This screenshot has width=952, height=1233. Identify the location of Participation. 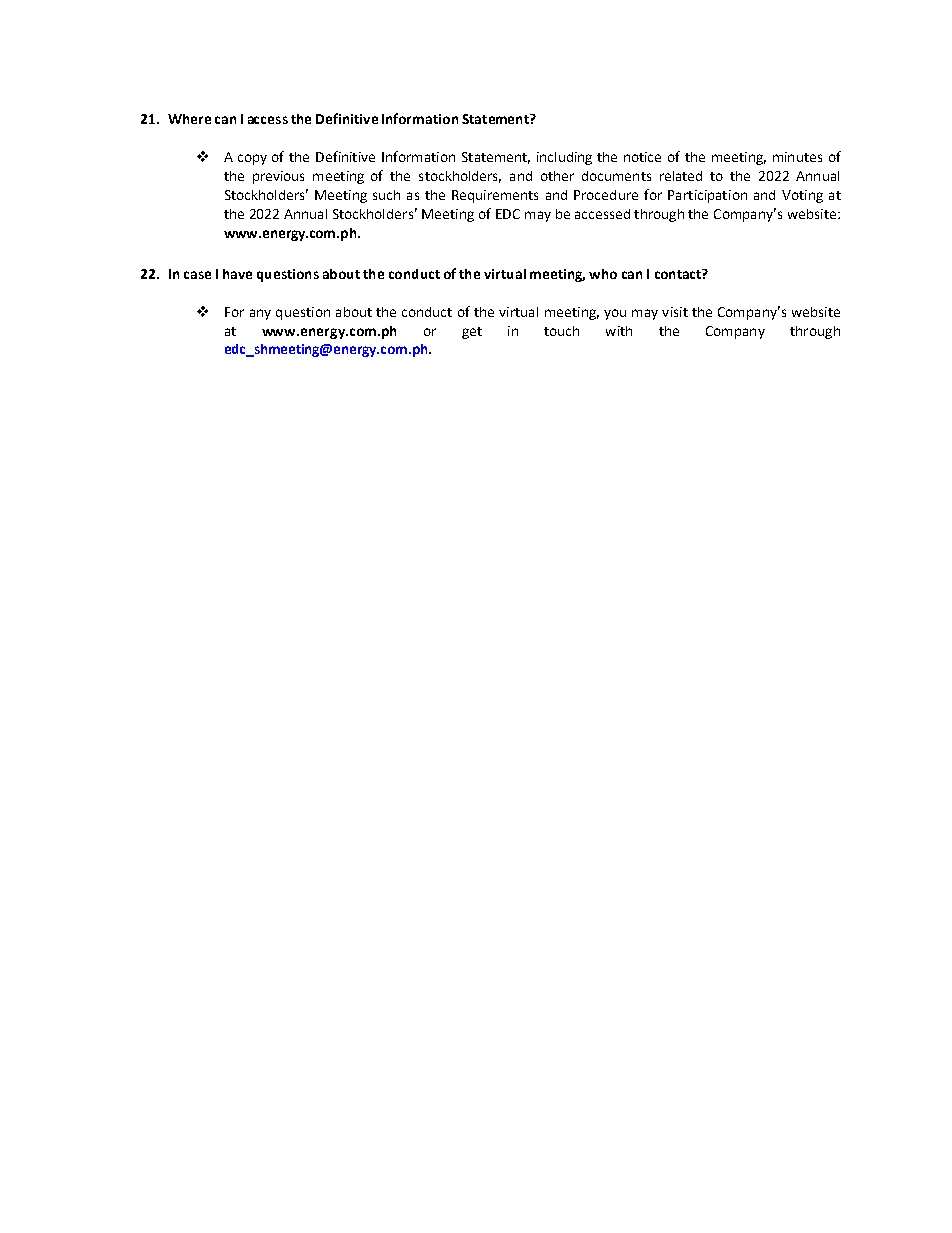
(707, 196).
